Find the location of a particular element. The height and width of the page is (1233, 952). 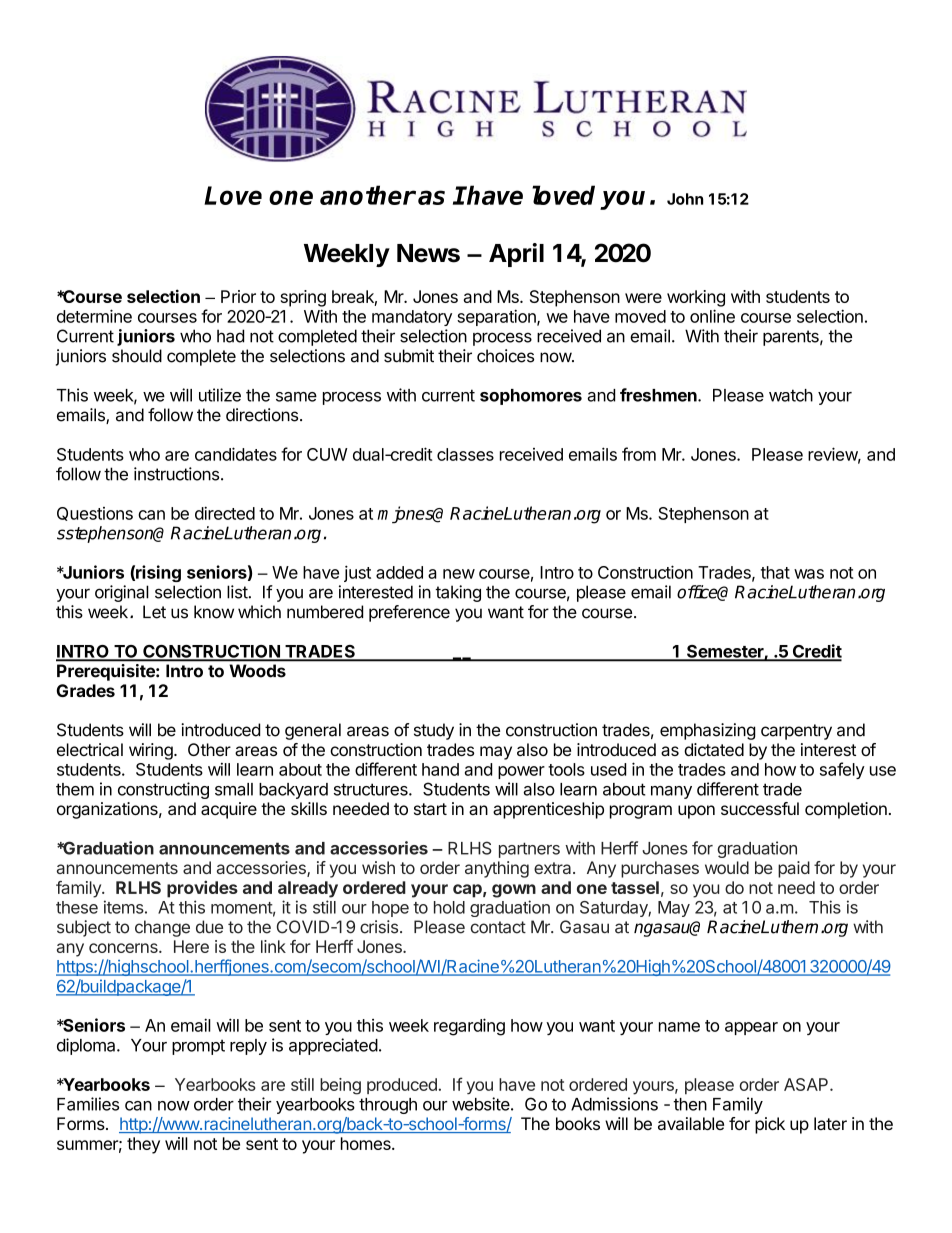

carpentry is located at coordinates (796, 732).
